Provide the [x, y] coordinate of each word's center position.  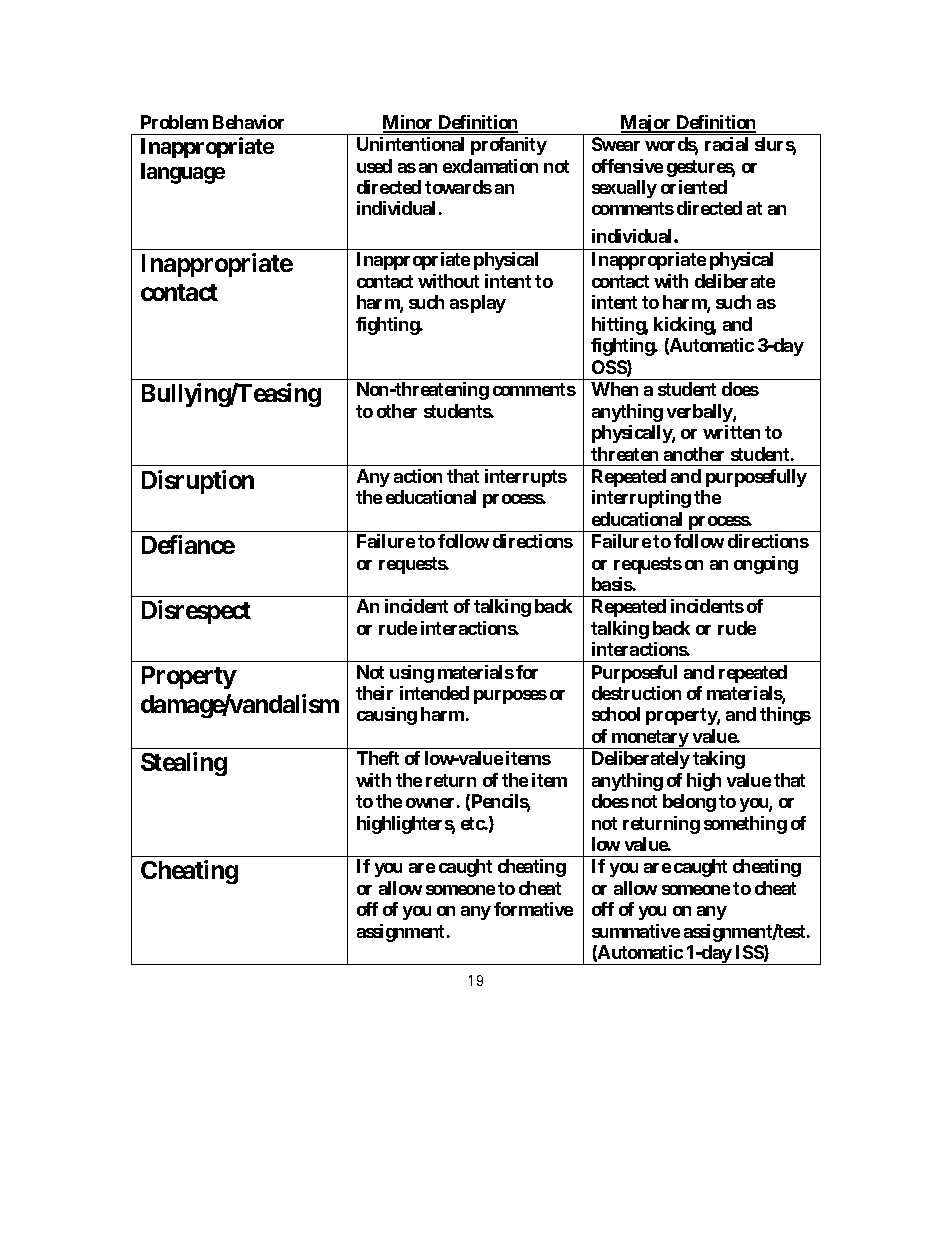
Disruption [198, 482]
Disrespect [196, 612]
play [488, 304]
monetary [650, 739]
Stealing [184, 764]
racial [726, 144]
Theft [378, 758]
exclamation [490, 166]
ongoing [766, 565]
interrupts [526, 478]
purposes [510, 697]
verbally [700, 413]
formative [533, 909]
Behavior [248, 122]
